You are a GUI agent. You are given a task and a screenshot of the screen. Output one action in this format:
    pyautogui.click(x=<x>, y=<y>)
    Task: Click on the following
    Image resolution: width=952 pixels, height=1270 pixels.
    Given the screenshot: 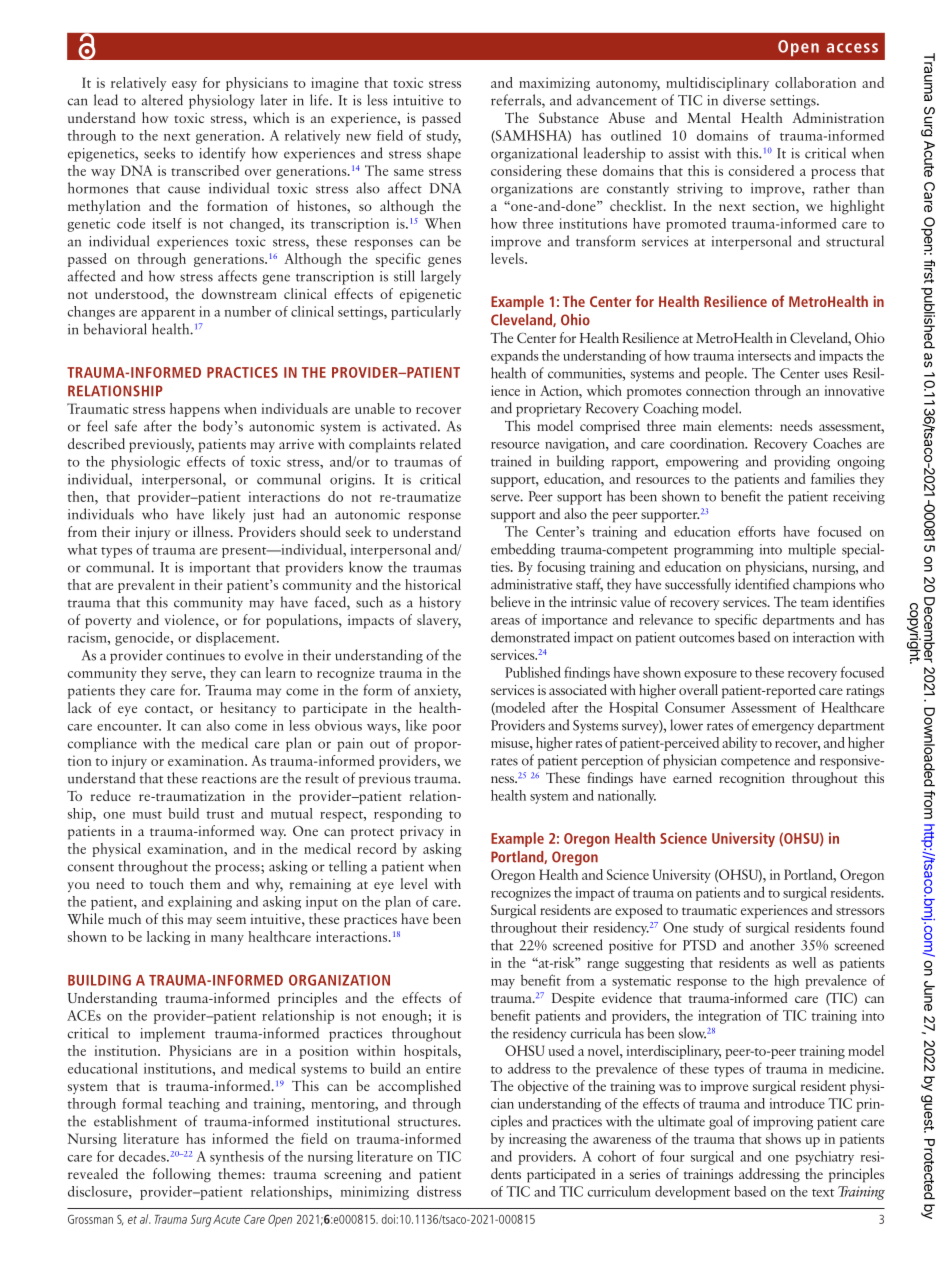 What is the action you would take?
    pyautogui.click(x=182, y=1175)
